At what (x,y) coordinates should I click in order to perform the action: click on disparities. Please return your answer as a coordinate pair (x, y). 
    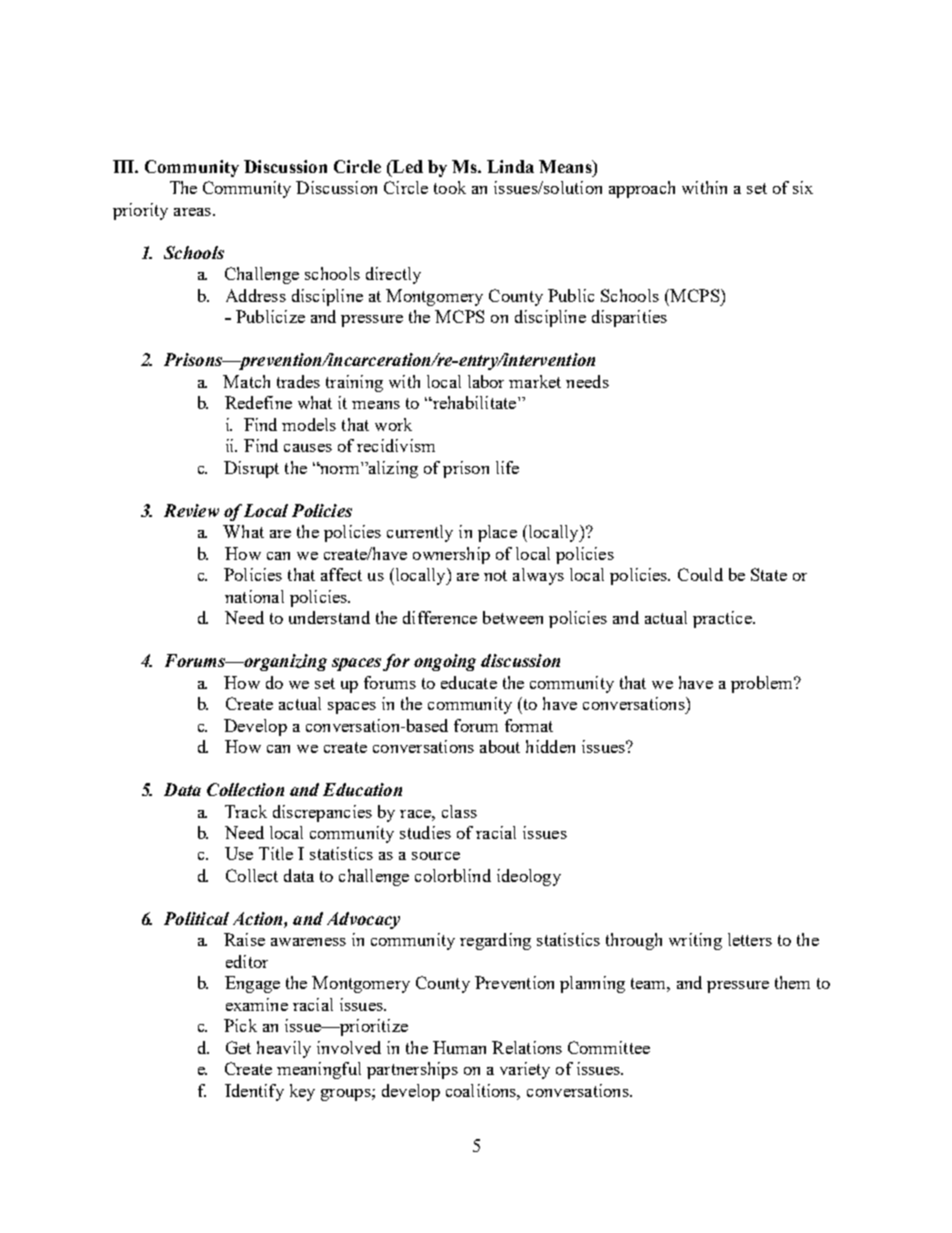
    Looking at the image, I should click on (629, 318).
